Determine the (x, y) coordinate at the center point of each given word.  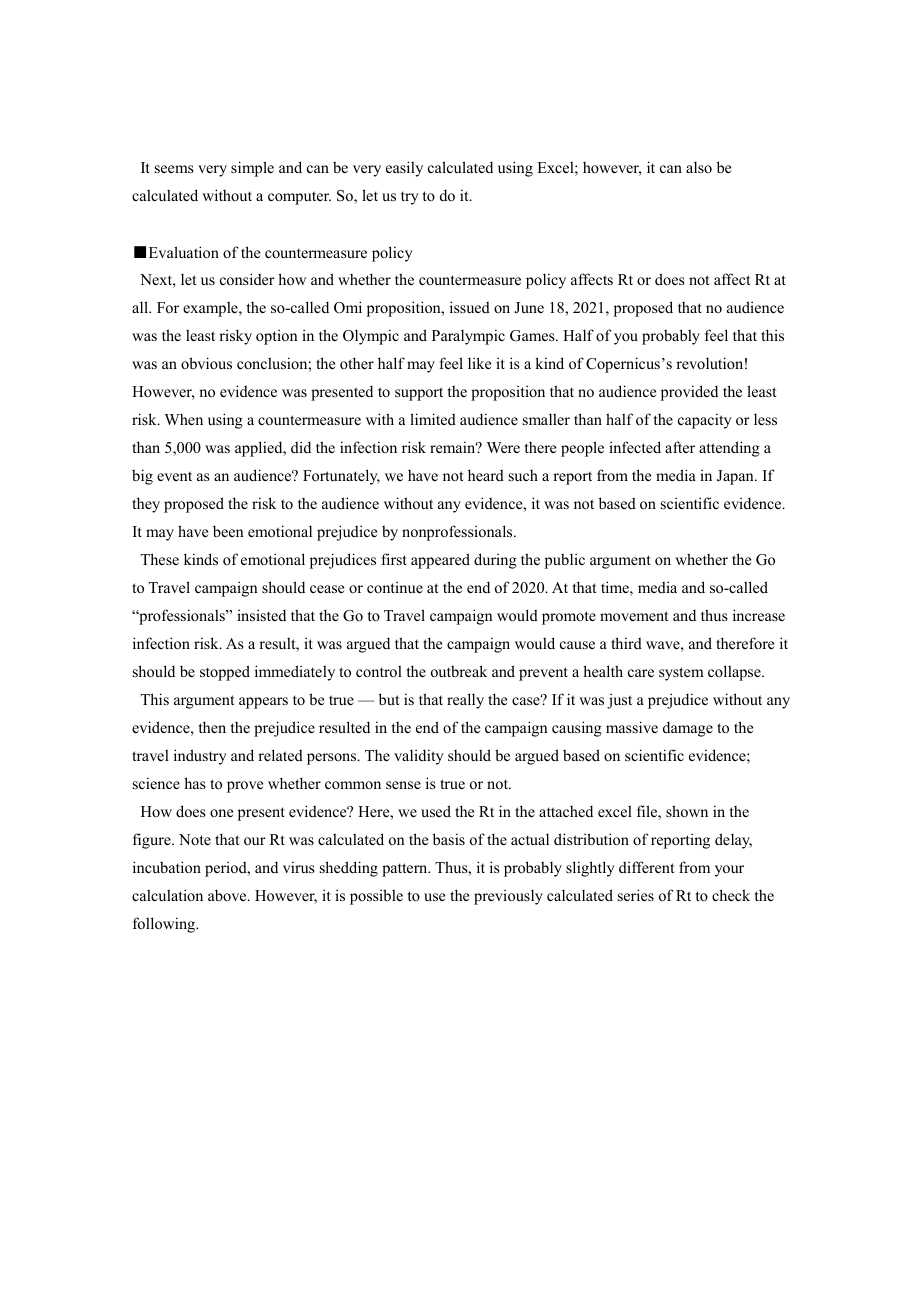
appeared (440, 561)
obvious (206, 363)
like (479, 363)
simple (252, 169)
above (228, 895)
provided (689, 393)
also (699, 167)
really (465, 701)
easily (404, 169)
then (212, 727)
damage (688, 729)
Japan (736, 477)
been (228, 531)
